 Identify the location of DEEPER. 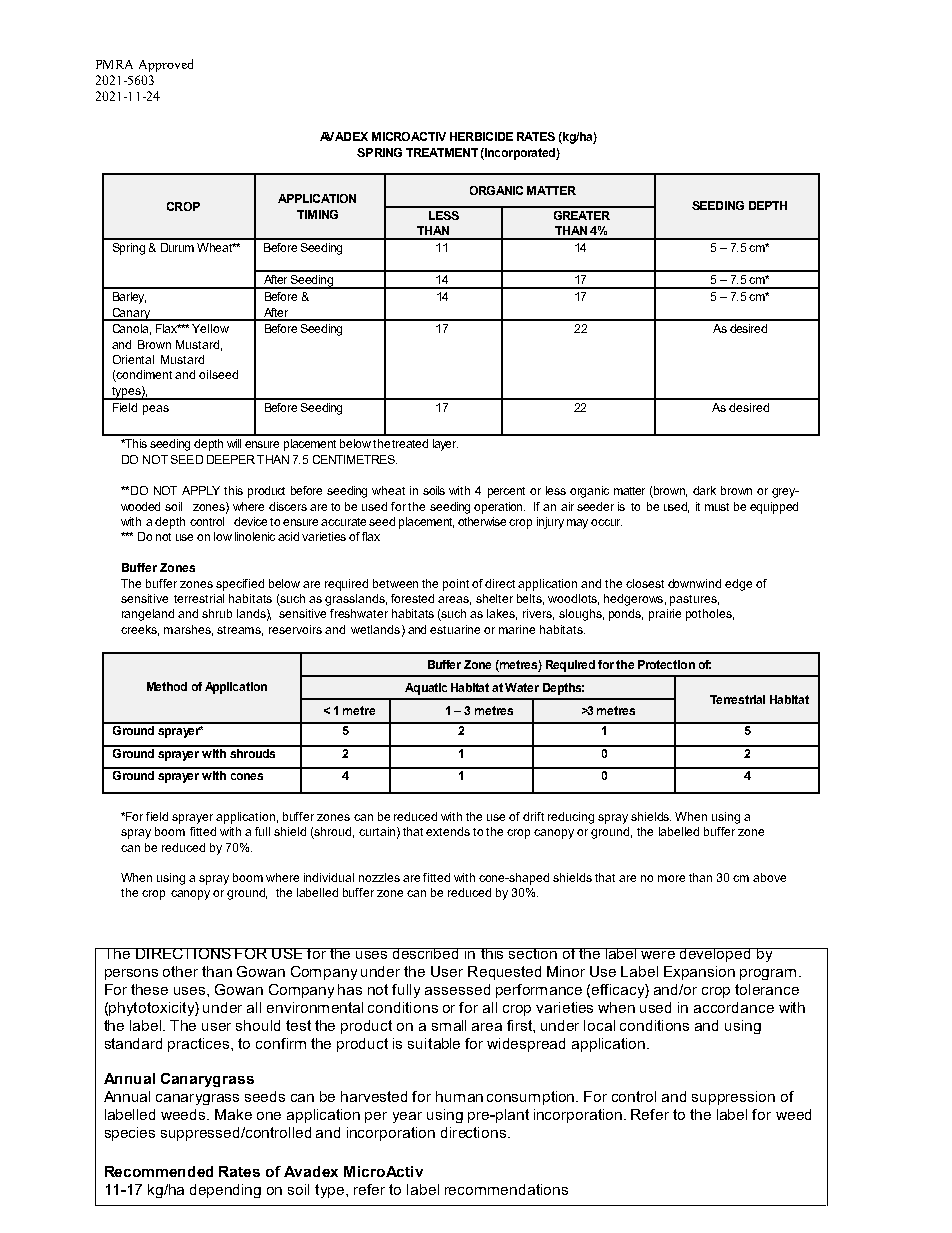
(231, 459).
